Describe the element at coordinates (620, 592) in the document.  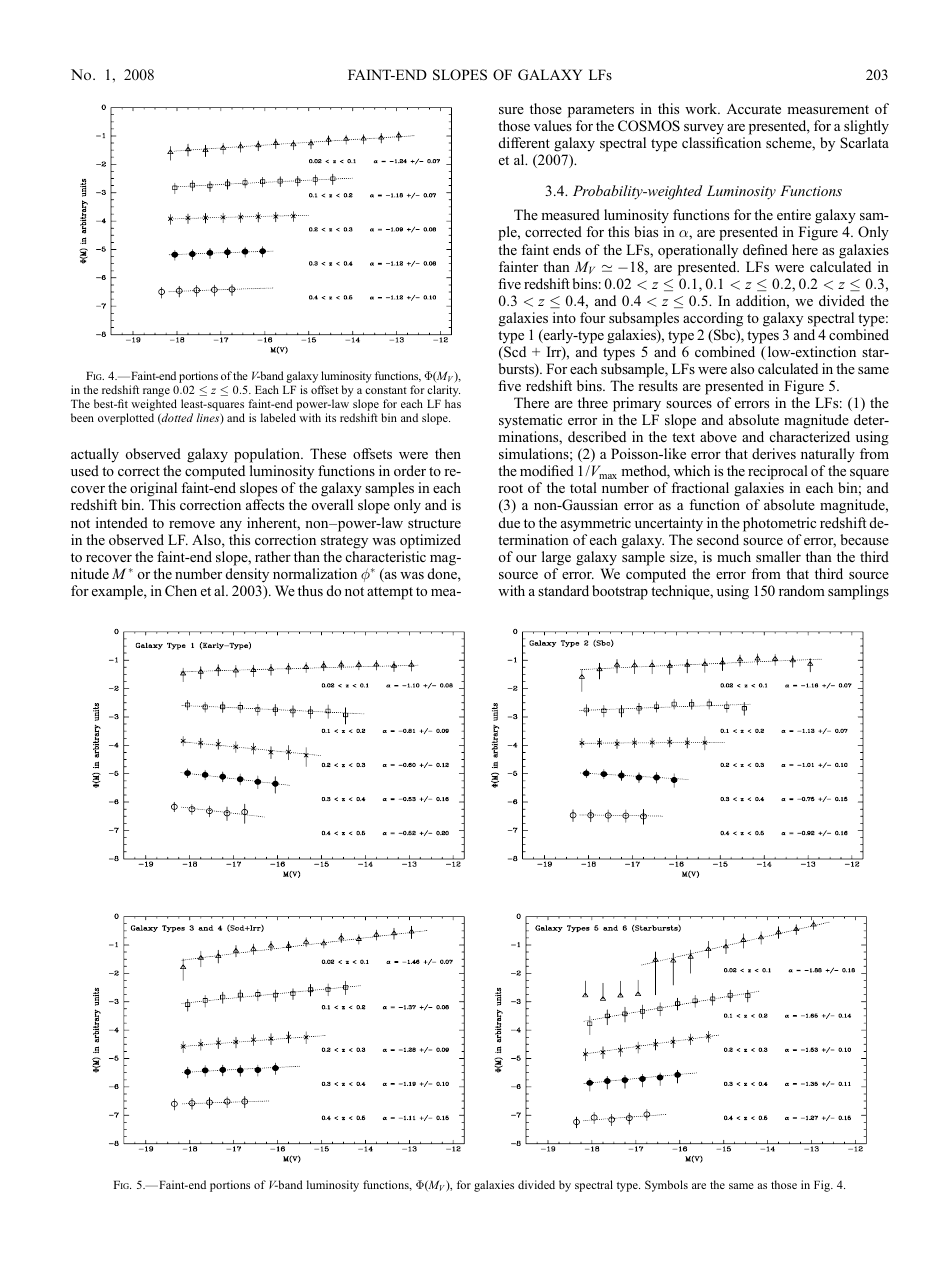
I see `bootstrap` at that location.
